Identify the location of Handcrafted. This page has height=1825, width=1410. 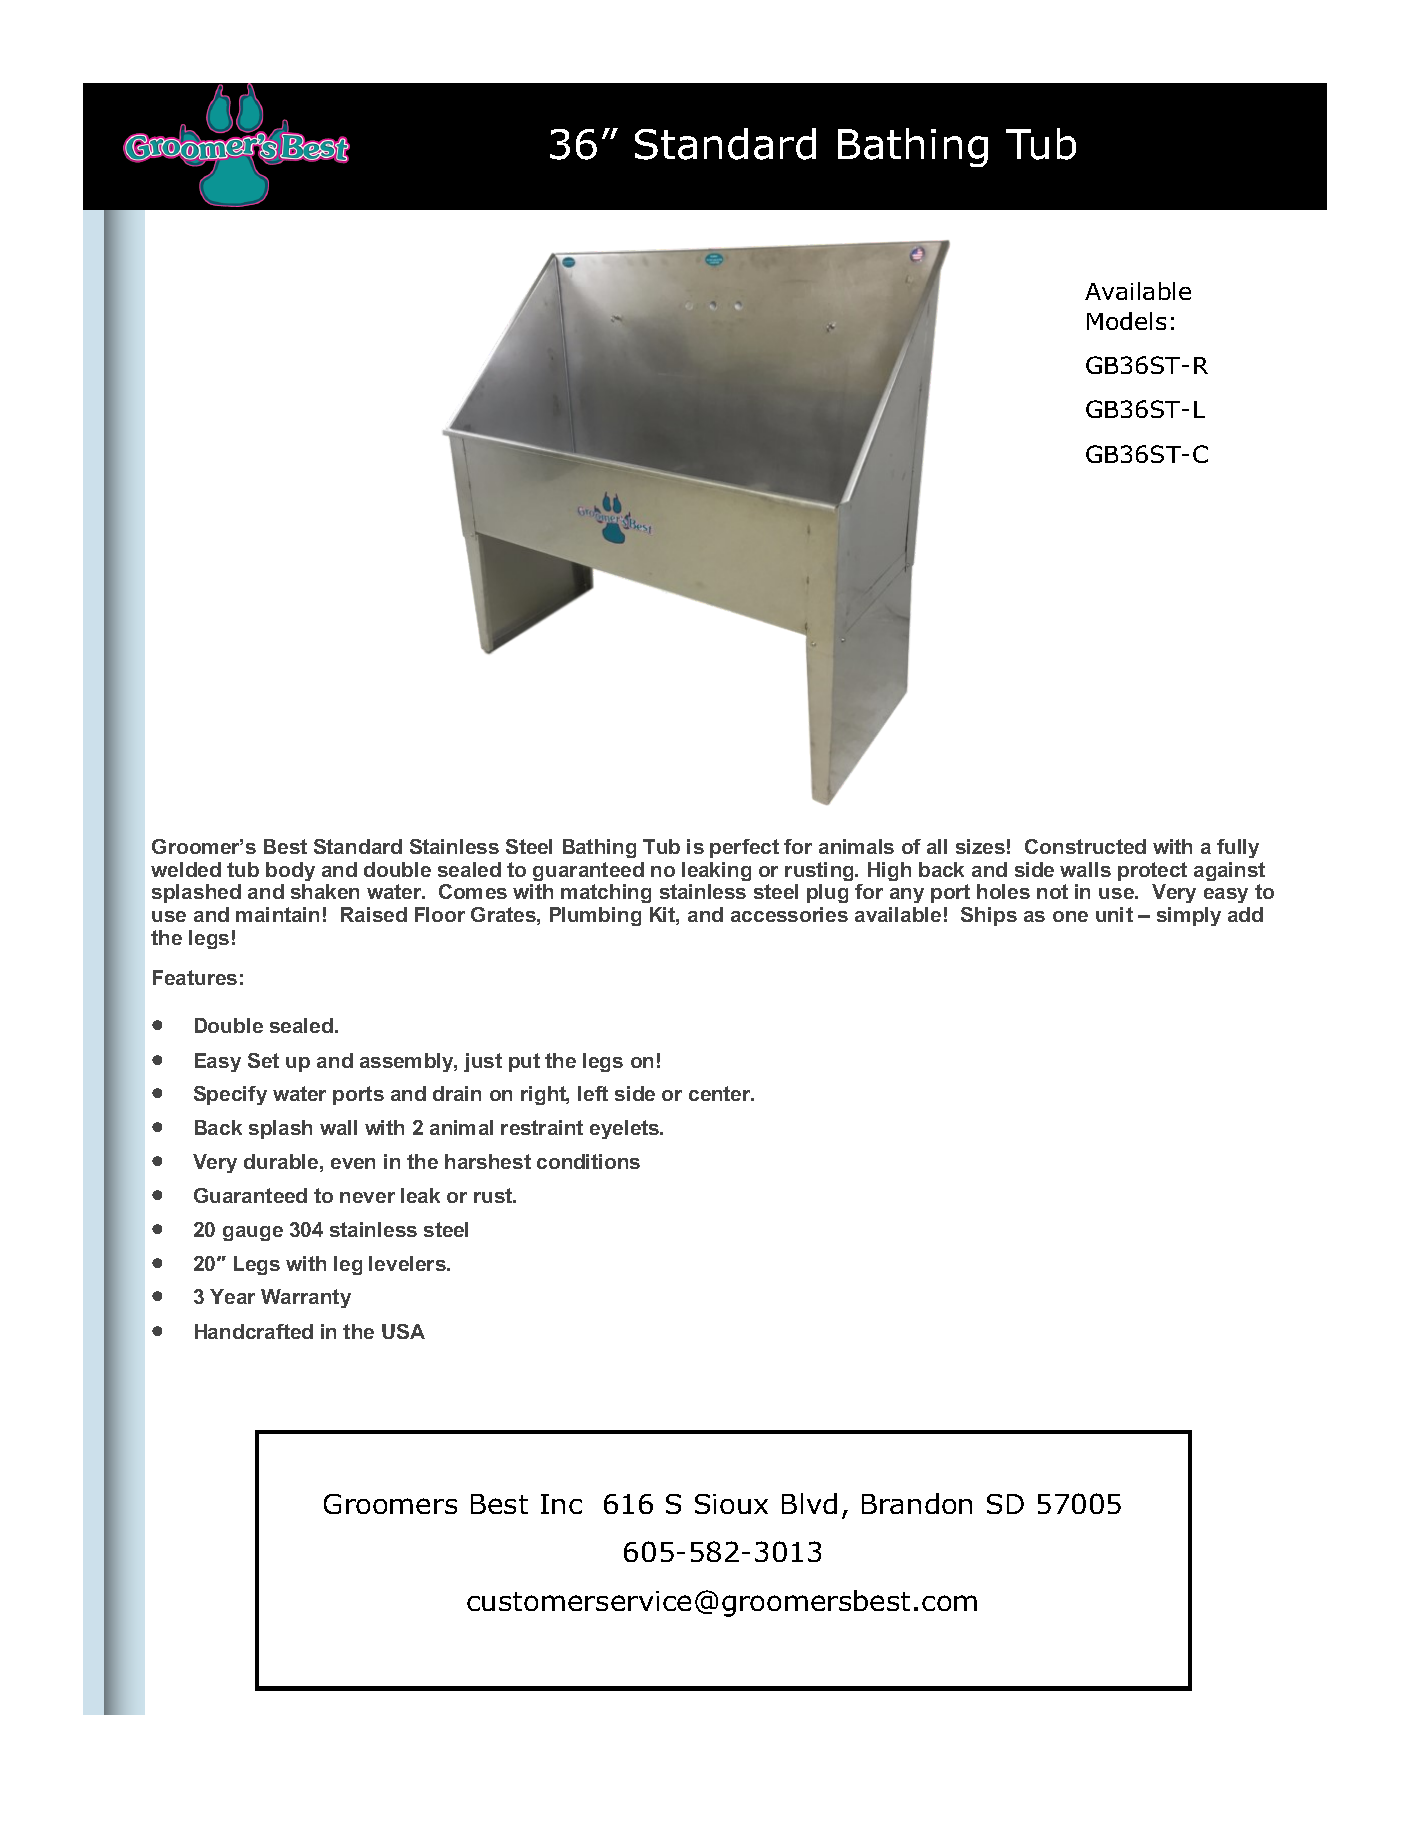
(254, 1331).
